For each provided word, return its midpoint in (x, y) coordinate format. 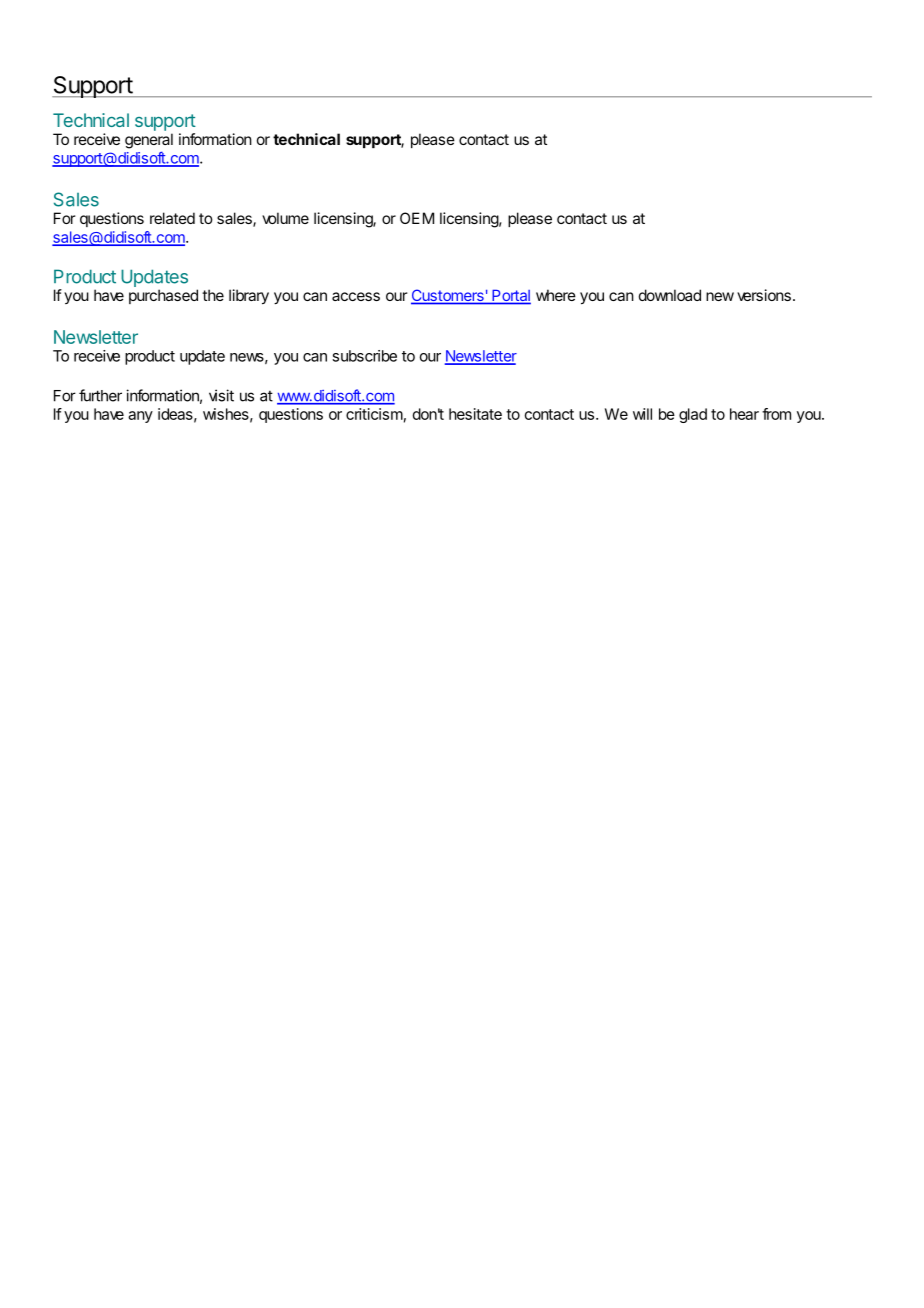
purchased (163, 296)
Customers (448, 296)
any (140, 417)
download (670, 295)
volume (285, 218)
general (149, 141)
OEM (417, 218)
